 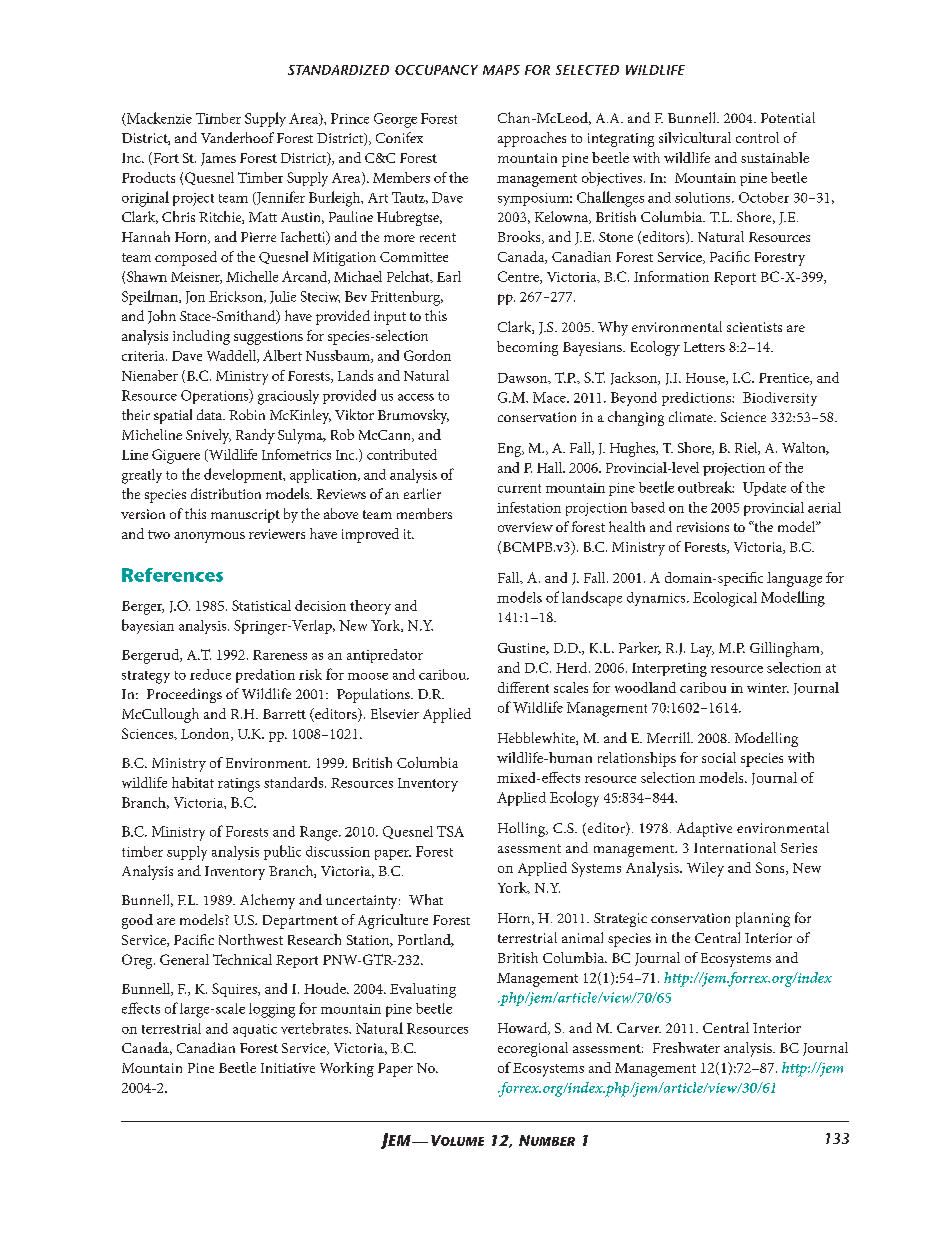 I want to click on data, so click(x=210, y=414).
